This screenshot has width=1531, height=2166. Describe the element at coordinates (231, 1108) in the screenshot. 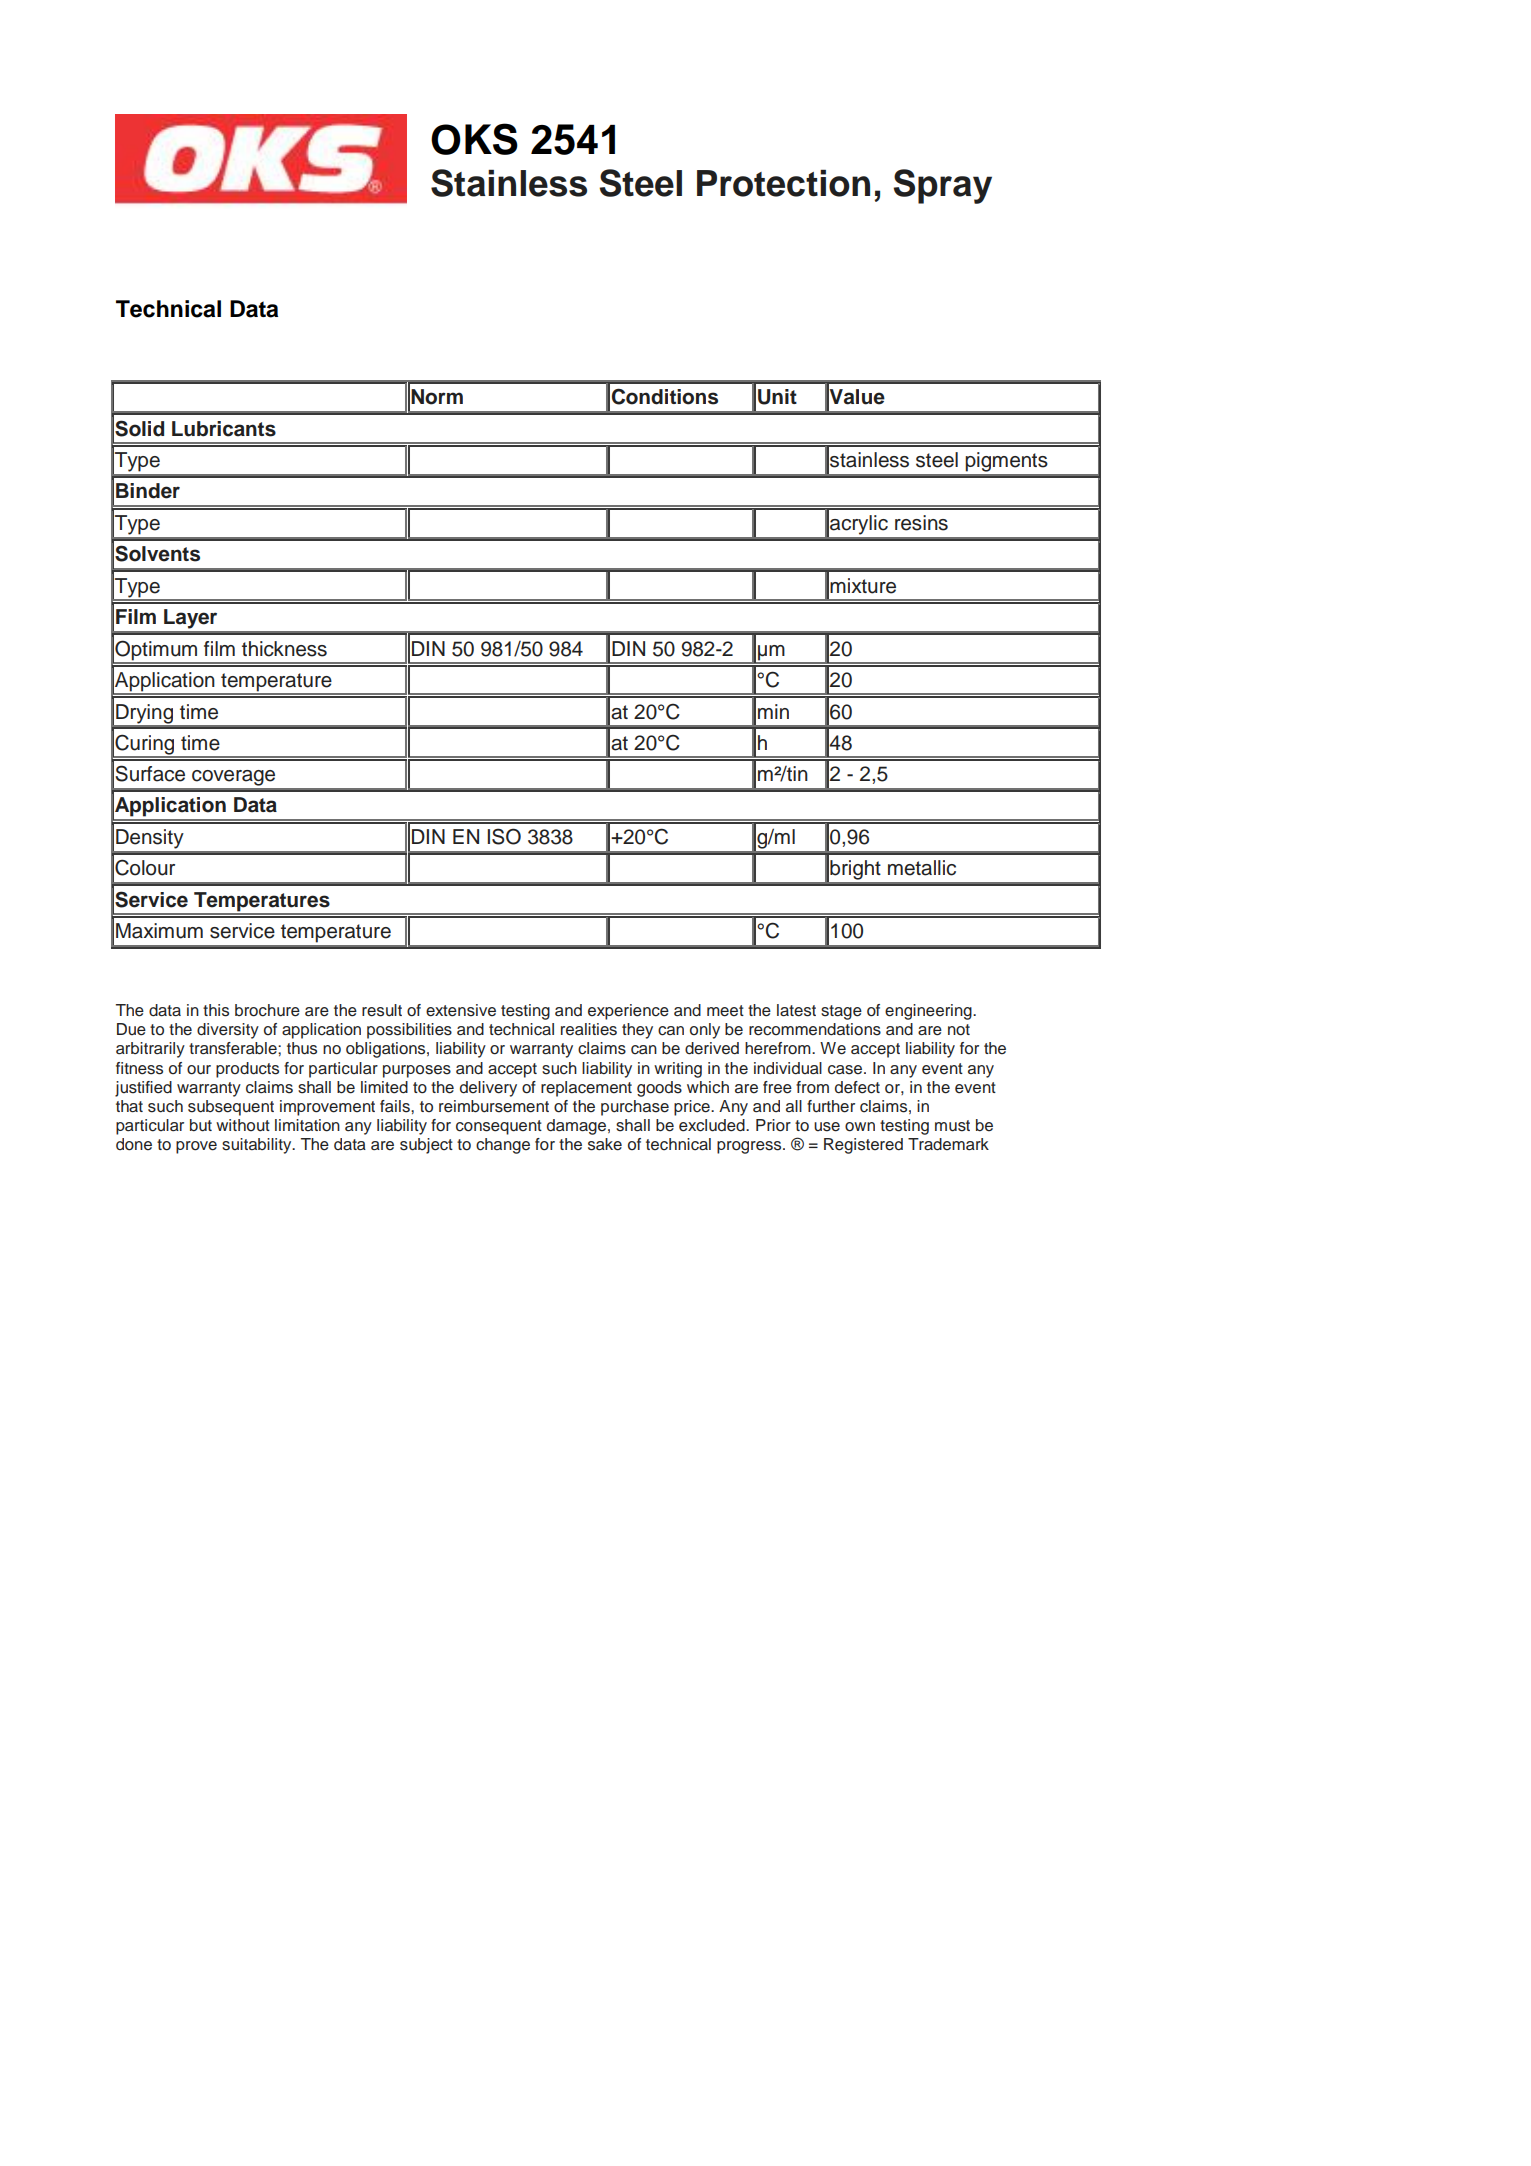

I see `subsequent` at that location.
